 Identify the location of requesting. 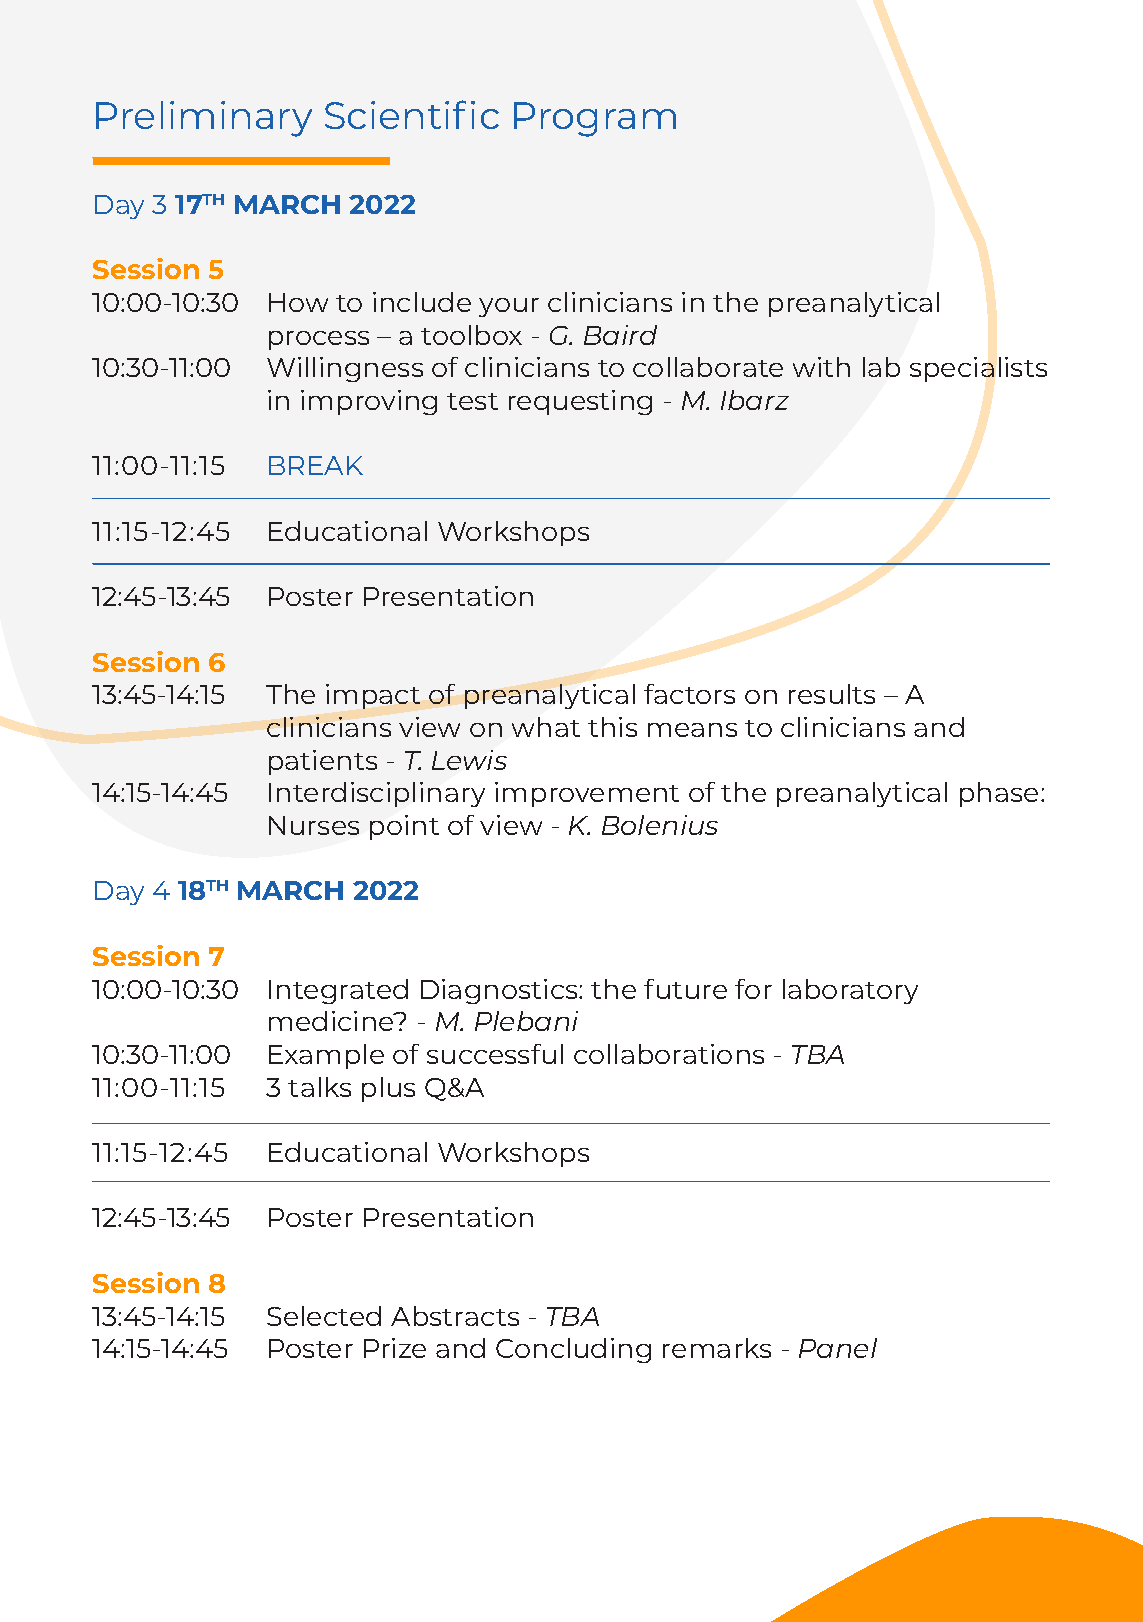
(580, 402).
